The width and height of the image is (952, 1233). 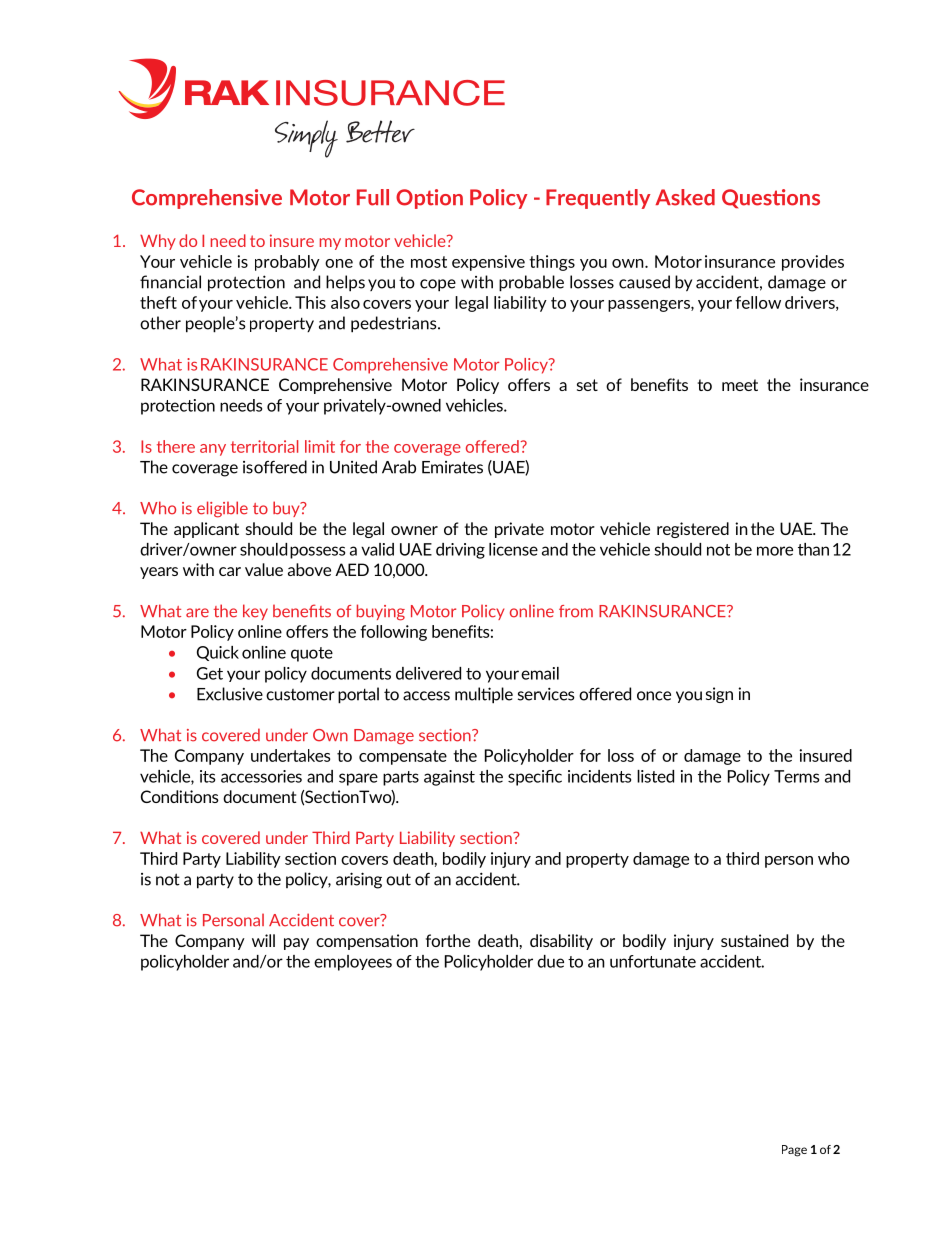 What do you see at coordinates (771, 199) in the image?
I see `Questions` at bounding box center [771, 199].
